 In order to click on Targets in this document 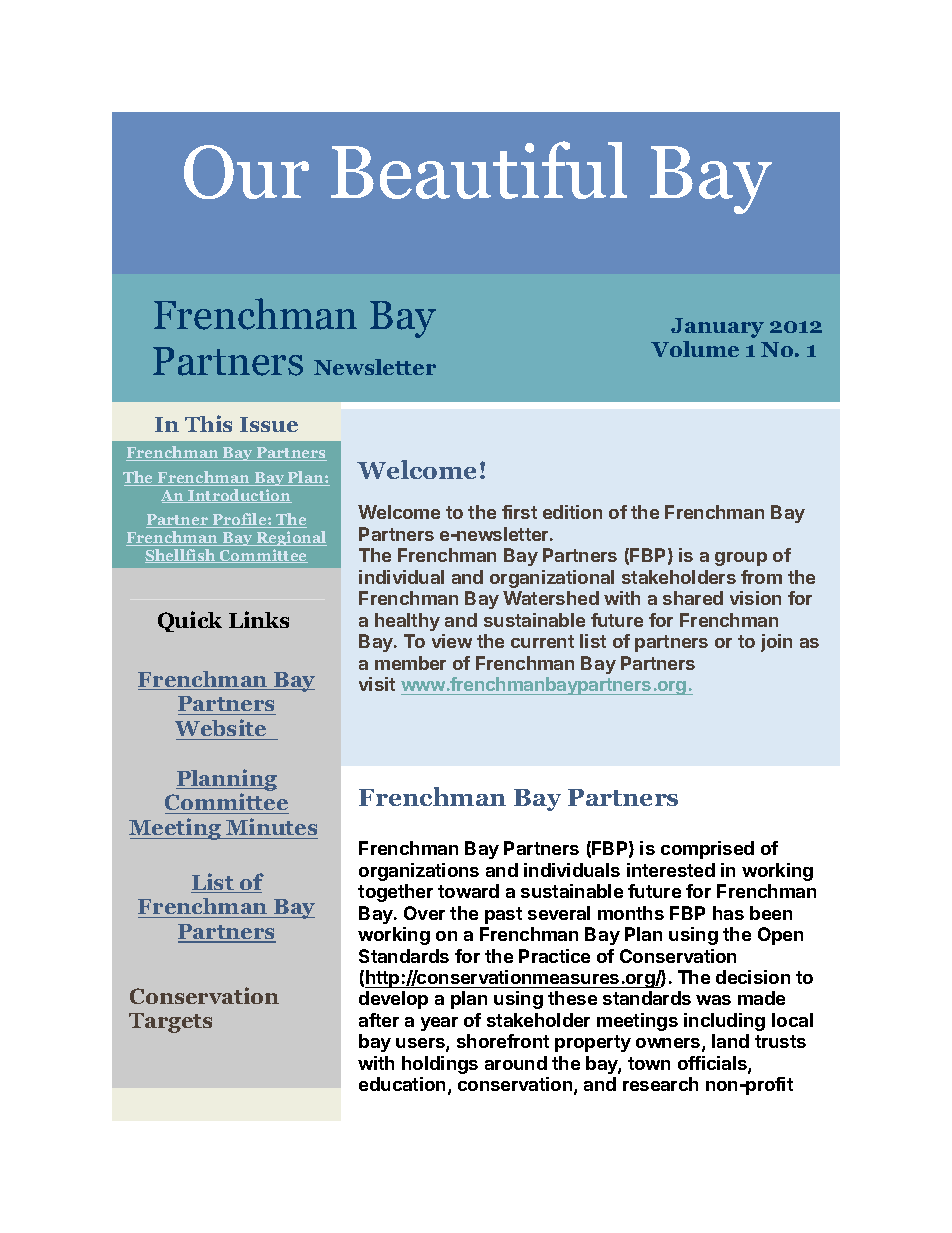, I will do `click(170, 1023)`.
